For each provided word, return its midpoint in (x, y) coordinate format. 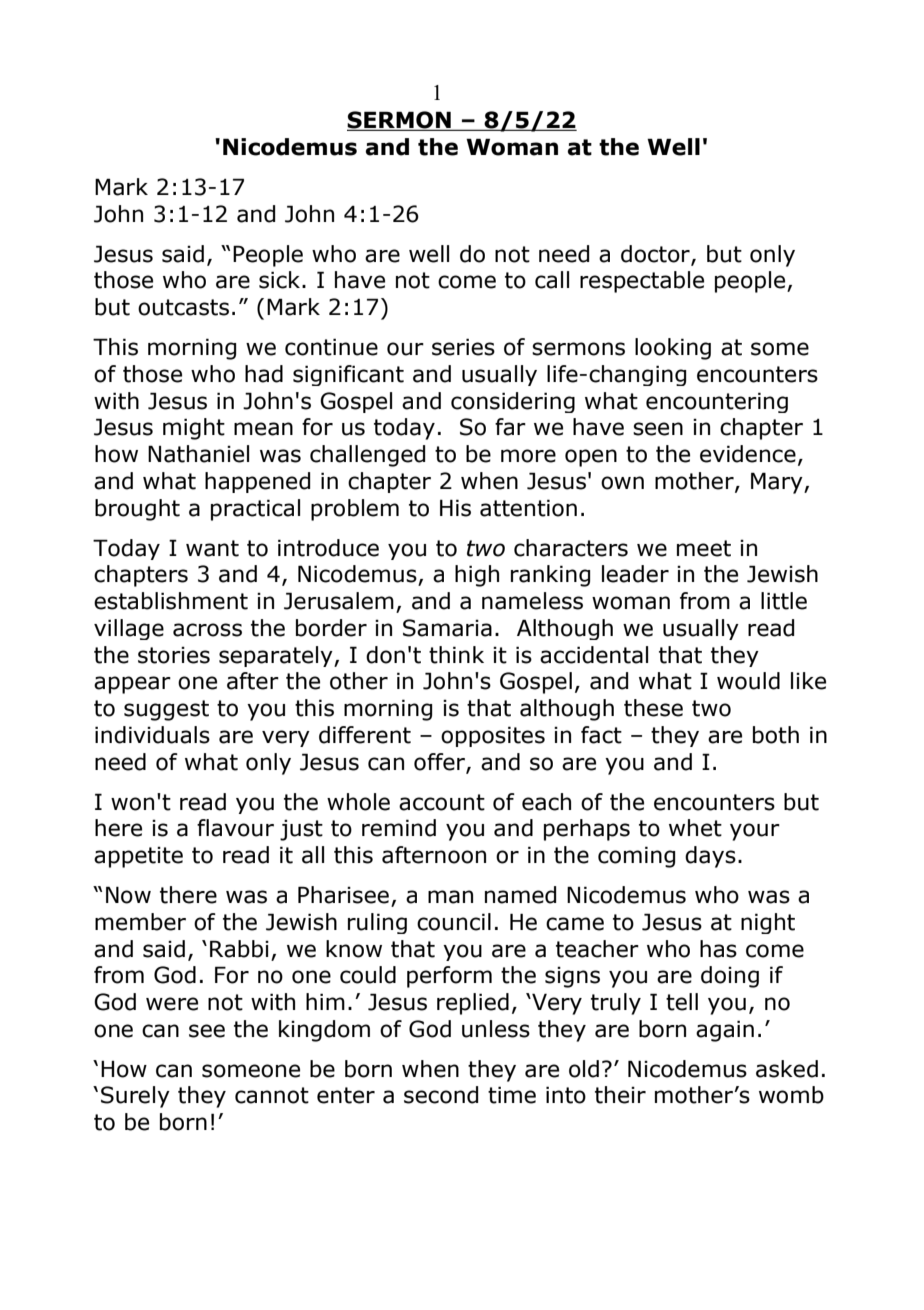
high (477, 576)
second (441, 1095)
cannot (272, 1095)
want (212, 548)
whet (695, 828)
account (442, 802)
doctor (656, 255)
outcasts (183, 307)
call (552, 280)
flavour (235, 828)
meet (704, 548)
